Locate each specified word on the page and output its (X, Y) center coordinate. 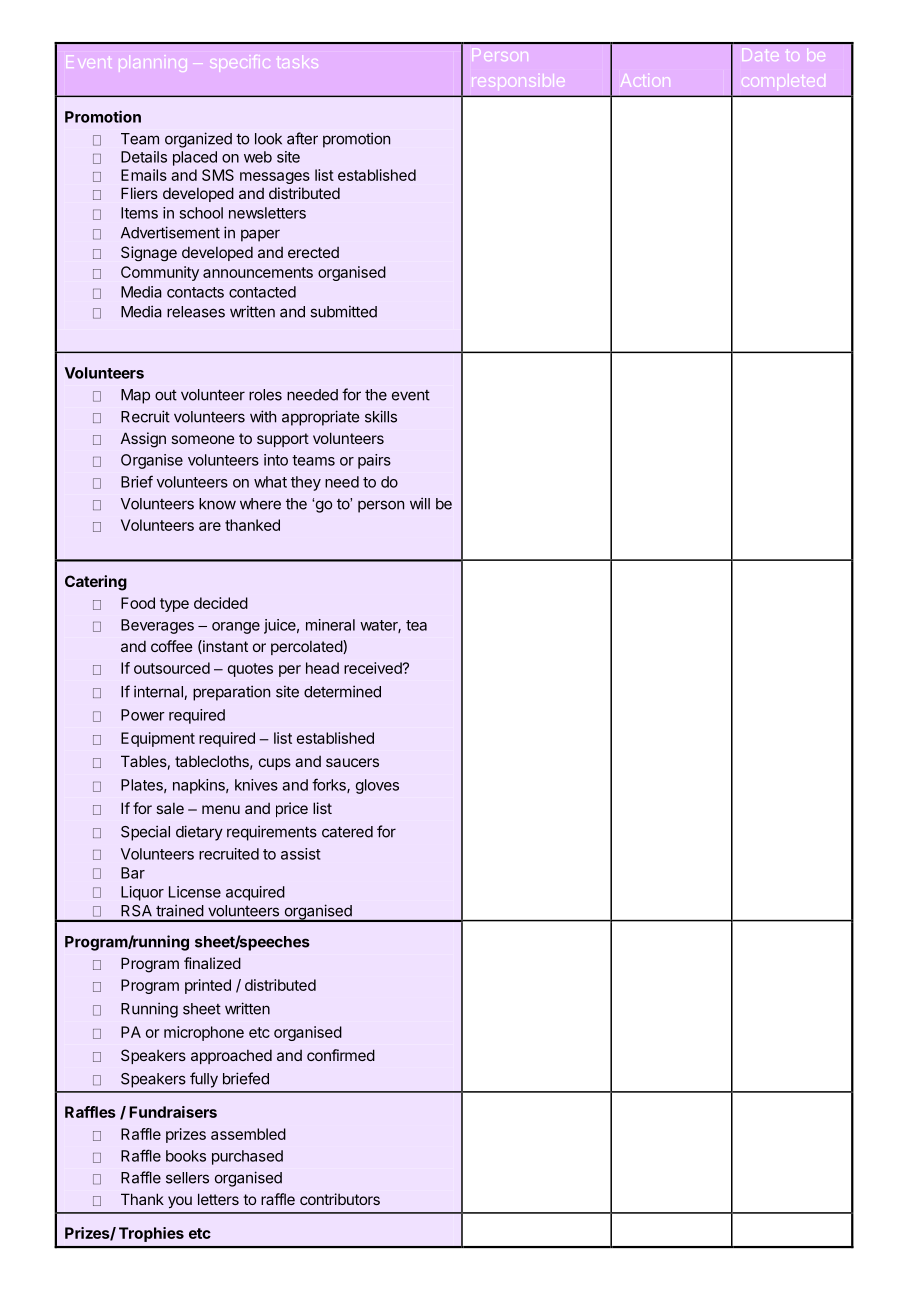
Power (143, 715)
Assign (143, 440)
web (258, 157)
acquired (255, 893)
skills (381, 416)
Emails (144, 175)
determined (342, 691)
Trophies (151, 1234)
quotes (250, 670)
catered (347, 832)
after (302, 138)
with (263, 416)
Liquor (142, 893)
